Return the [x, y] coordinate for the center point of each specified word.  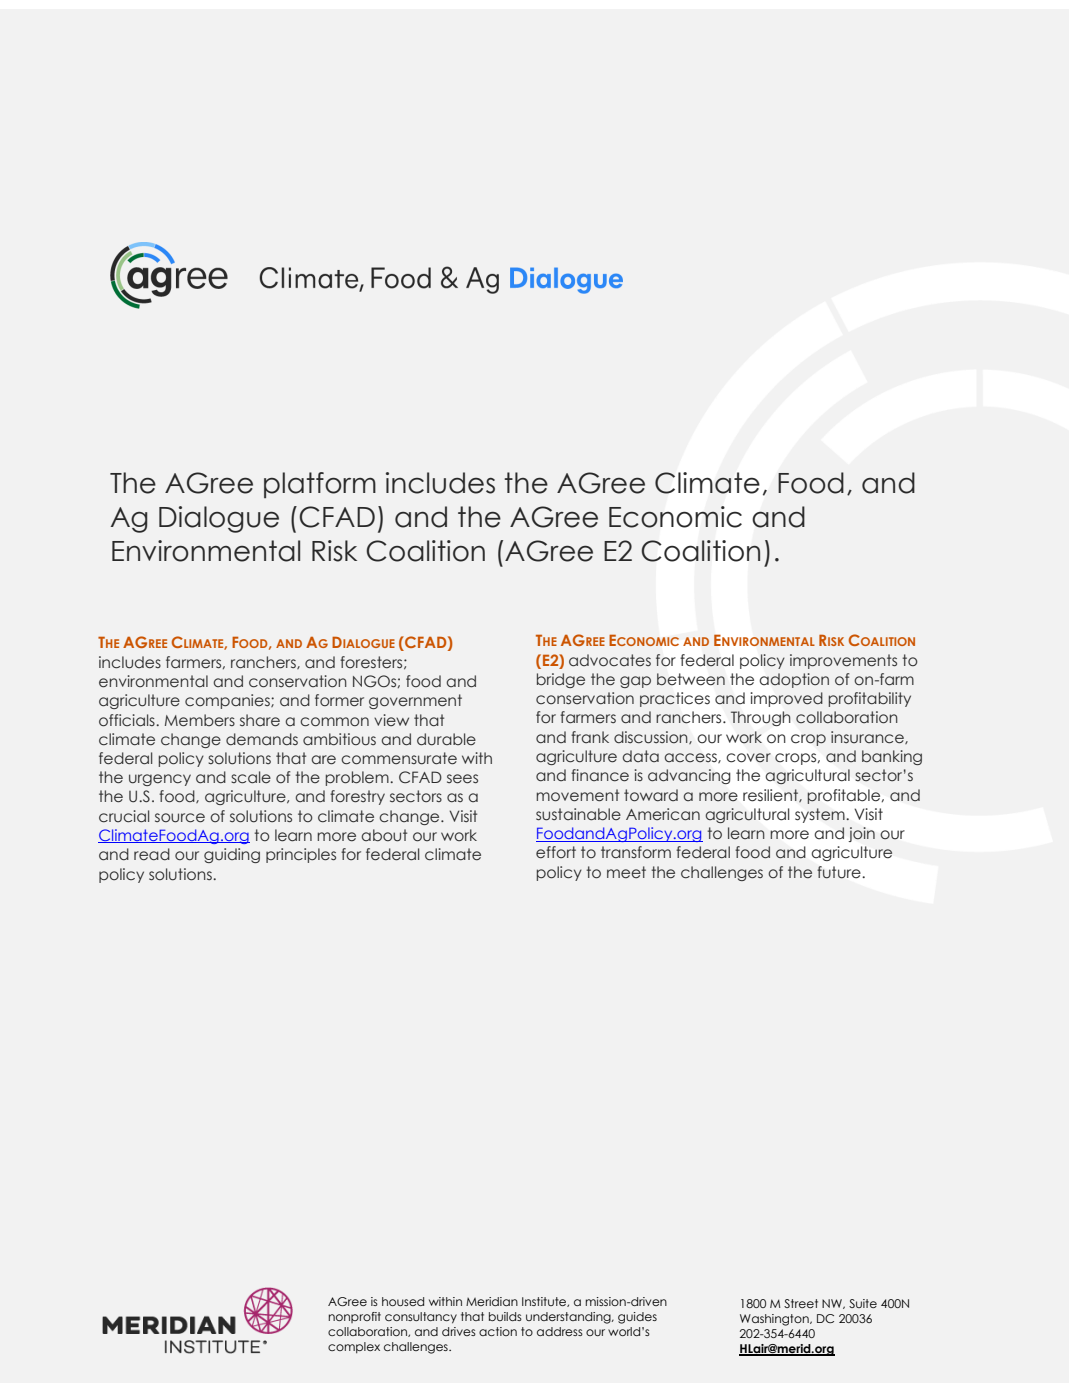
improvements [843, 661]
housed [403, 1301]
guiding [232, 855]
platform [320, 485]
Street [801, 1303]
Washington [775, 1320]
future [840, 872]
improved [787, 699]
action [498, 1331]
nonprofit [354, 1317]
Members [200, 720]
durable [446, 739]
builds [505, 1316]
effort [556, 852]
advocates [610, 660]
